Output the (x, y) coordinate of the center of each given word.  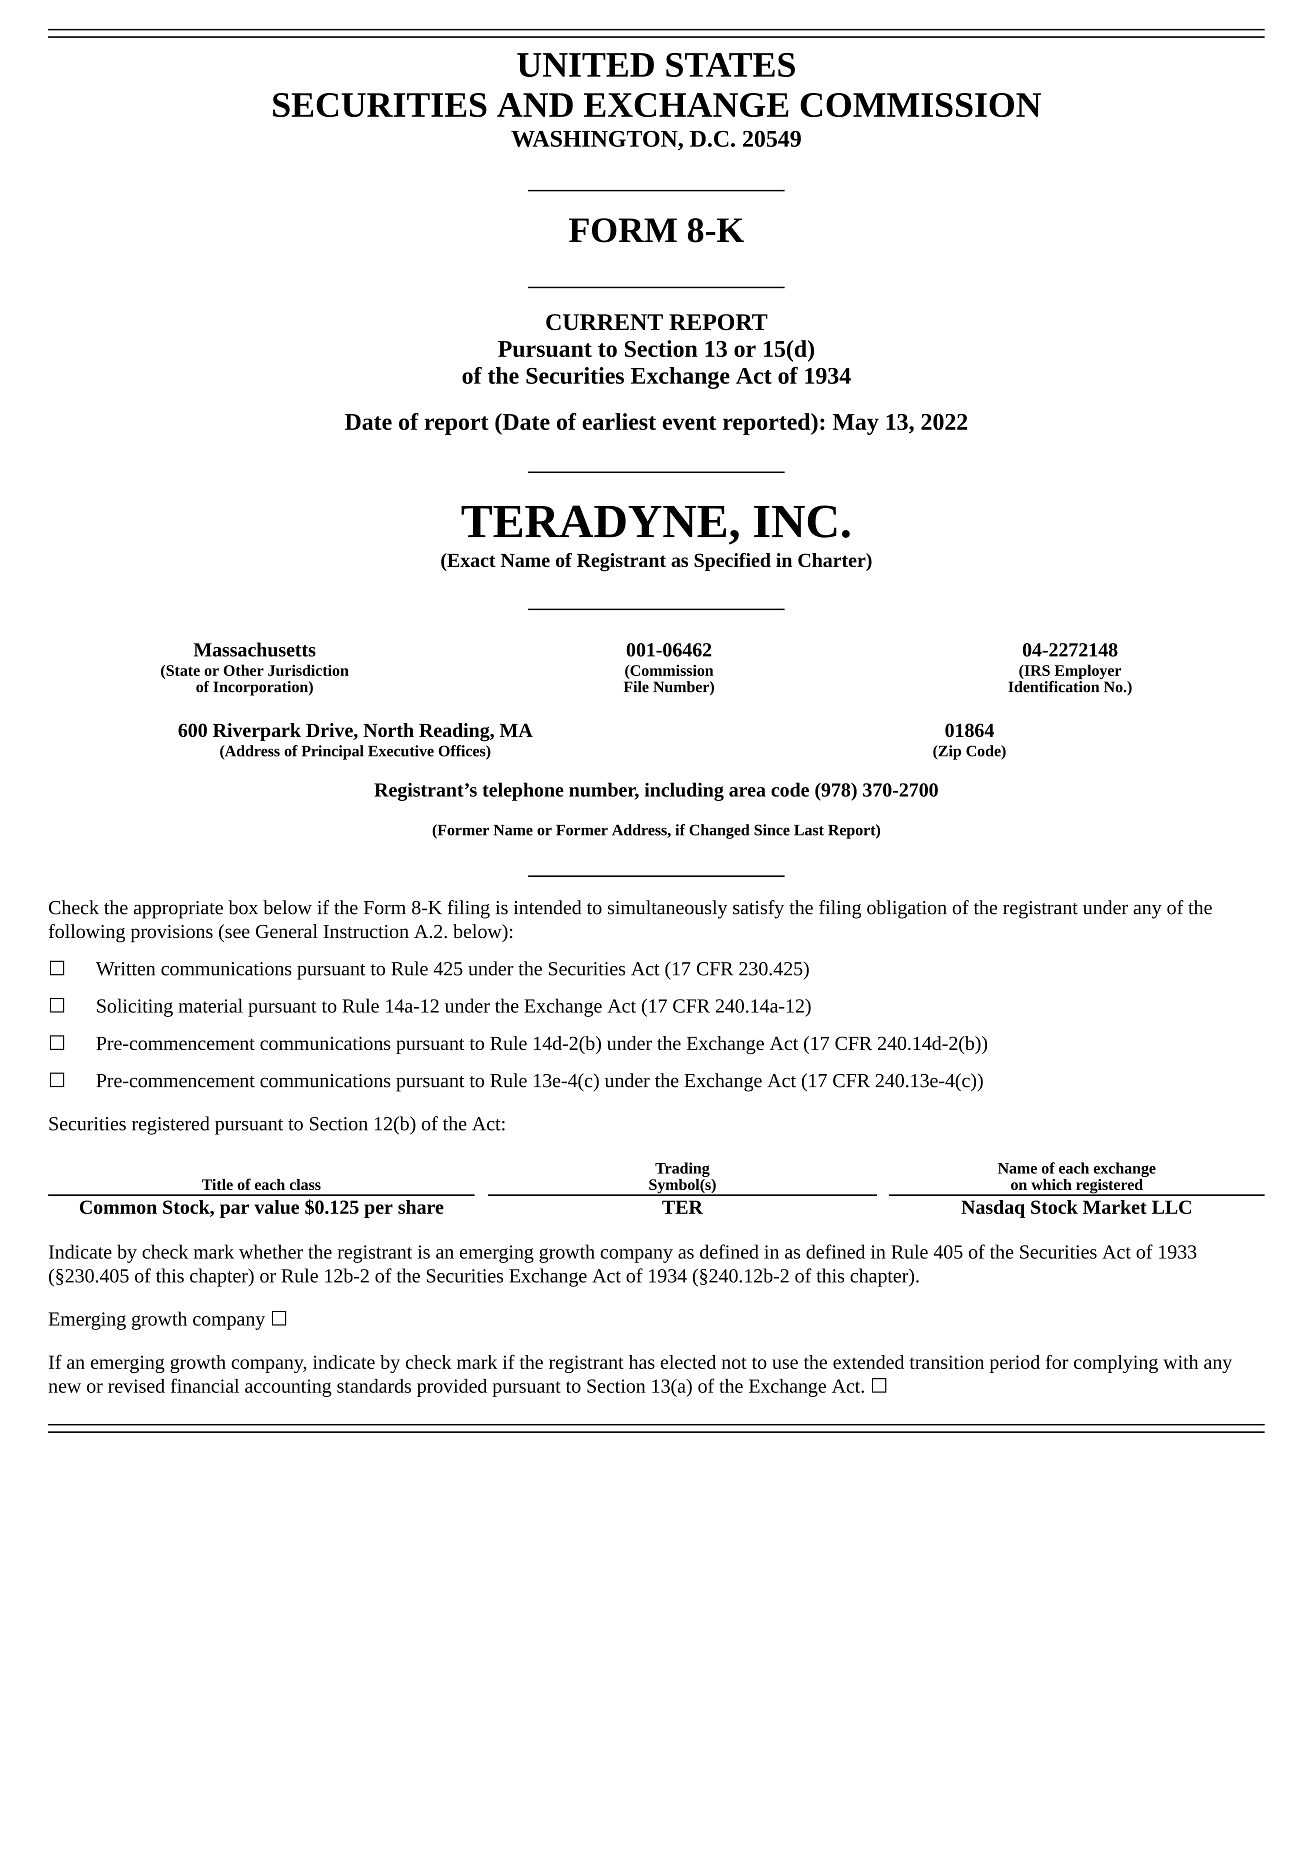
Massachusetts (255, 649)
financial (205, 1385)
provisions (172, 934)
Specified (732, 562)
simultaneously (667, 909)
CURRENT (604, 322)
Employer (1086, 673)
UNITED (585, 65)
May (856, 424)
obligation (907, 909)
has (642, 1362)
